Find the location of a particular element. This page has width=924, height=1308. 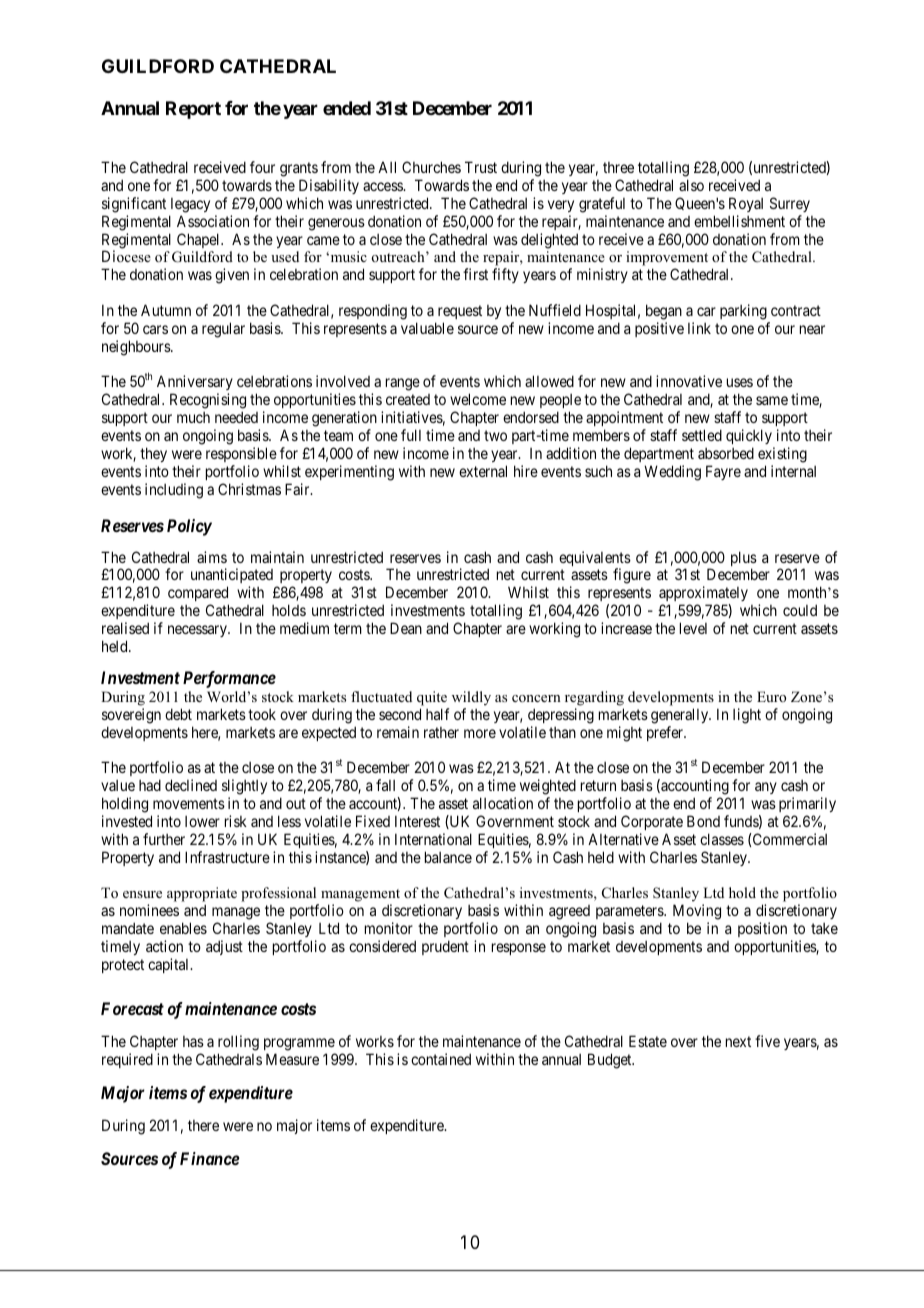

also is located at coordinates (691, 185).
